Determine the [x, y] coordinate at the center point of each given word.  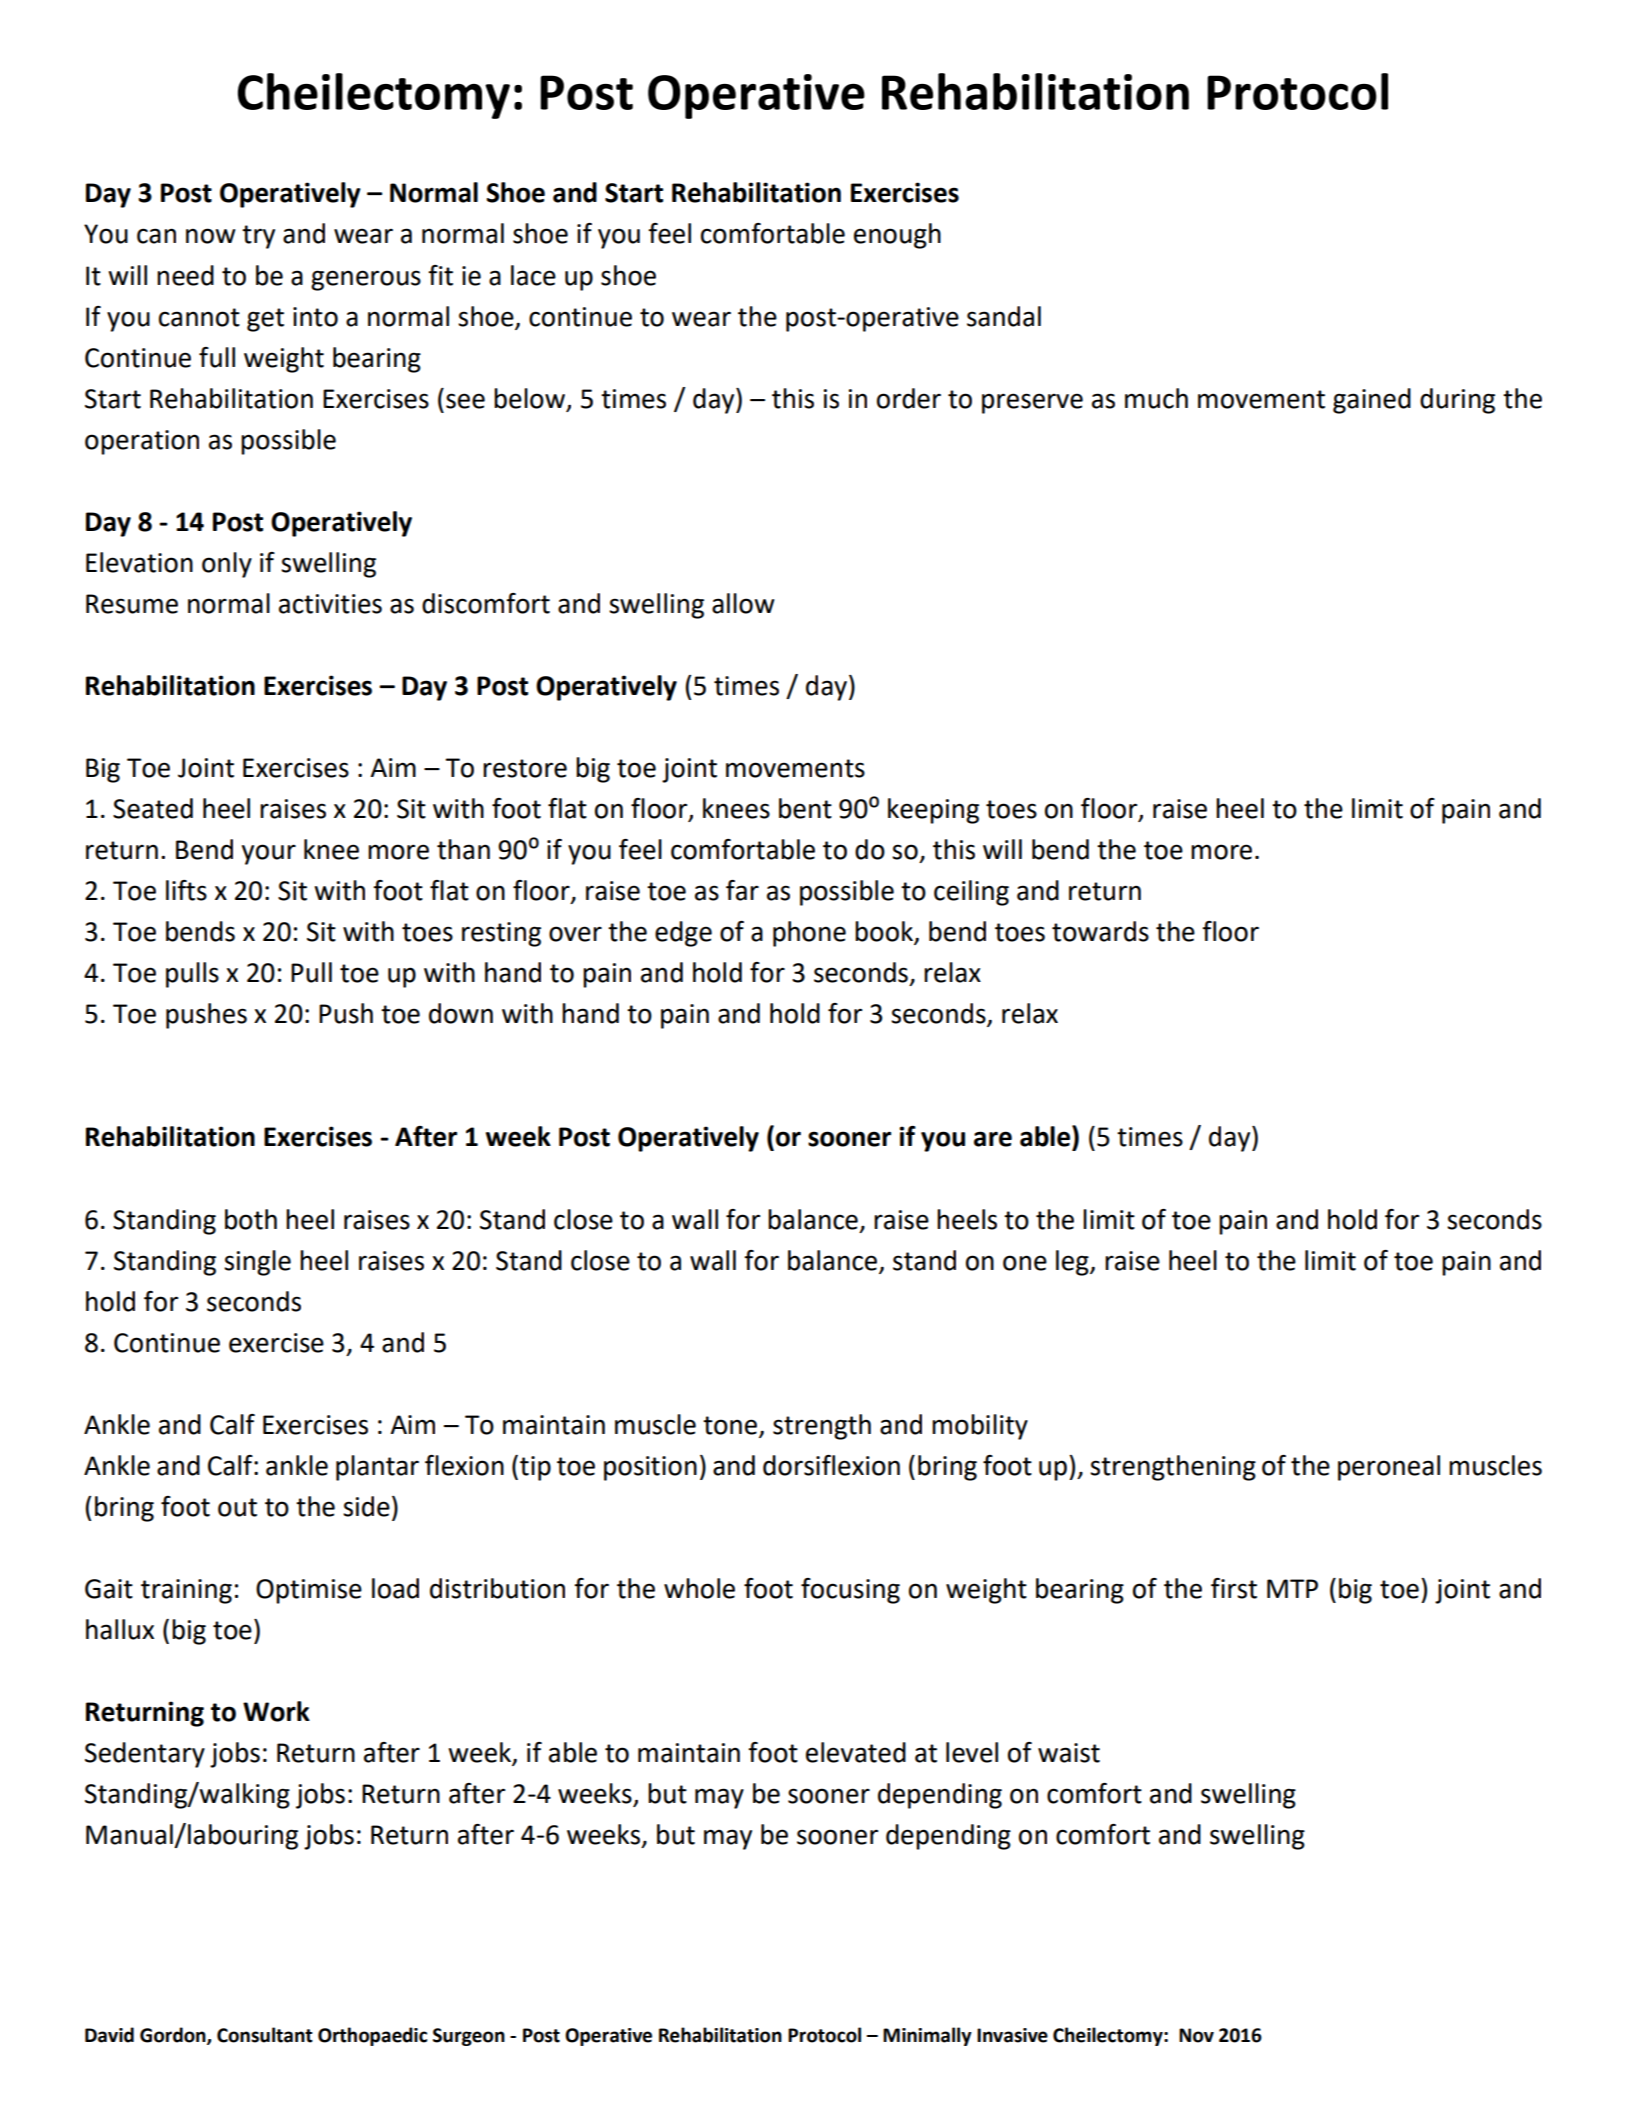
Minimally [927, 2036]
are [993, 1139]
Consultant [265, 2035]
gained [1372, 401]
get [265, 320]
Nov [1196, 2035]
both [251, 1219]
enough [897, 236]
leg [1073, 1263]
